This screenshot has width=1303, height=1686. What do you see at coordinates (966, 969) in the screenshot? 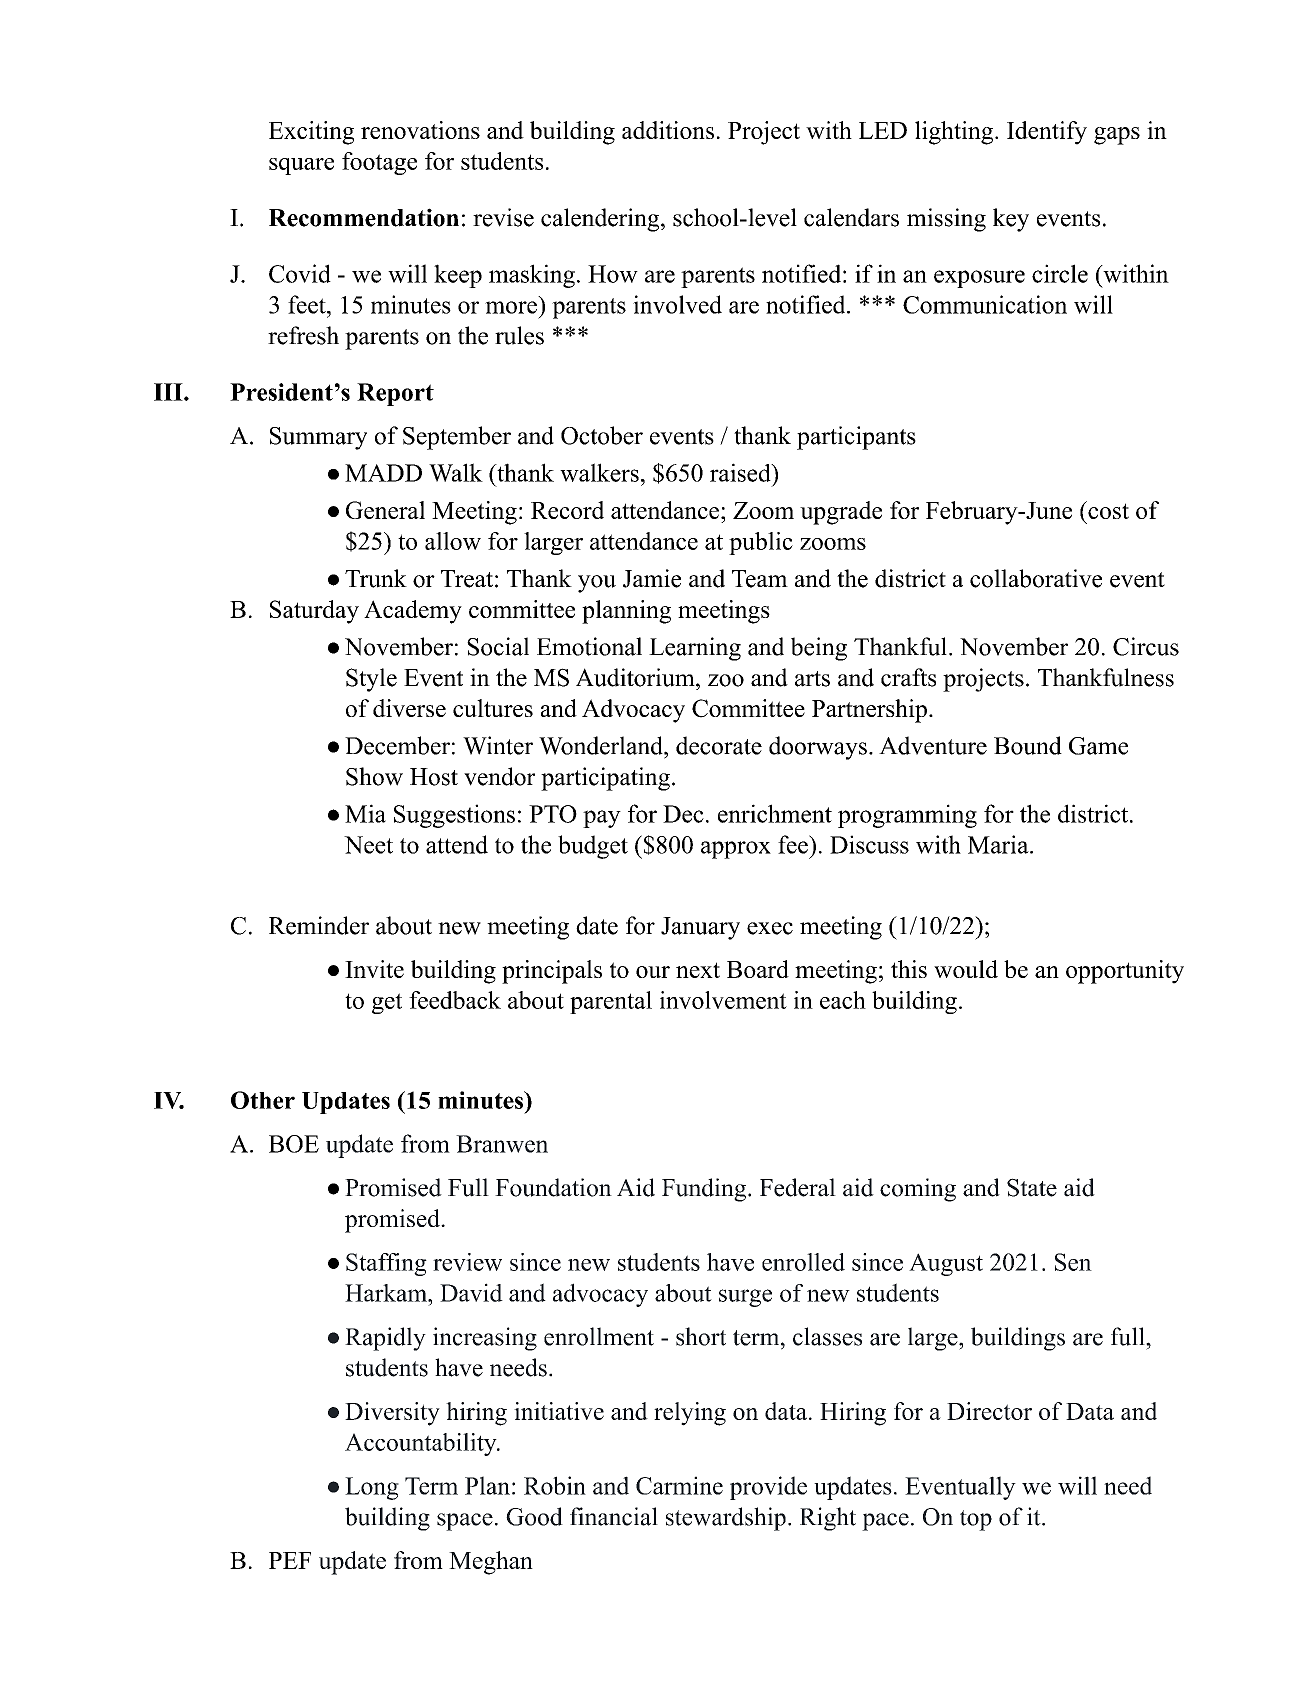
I see `would` at bounding box center [966, 969].
